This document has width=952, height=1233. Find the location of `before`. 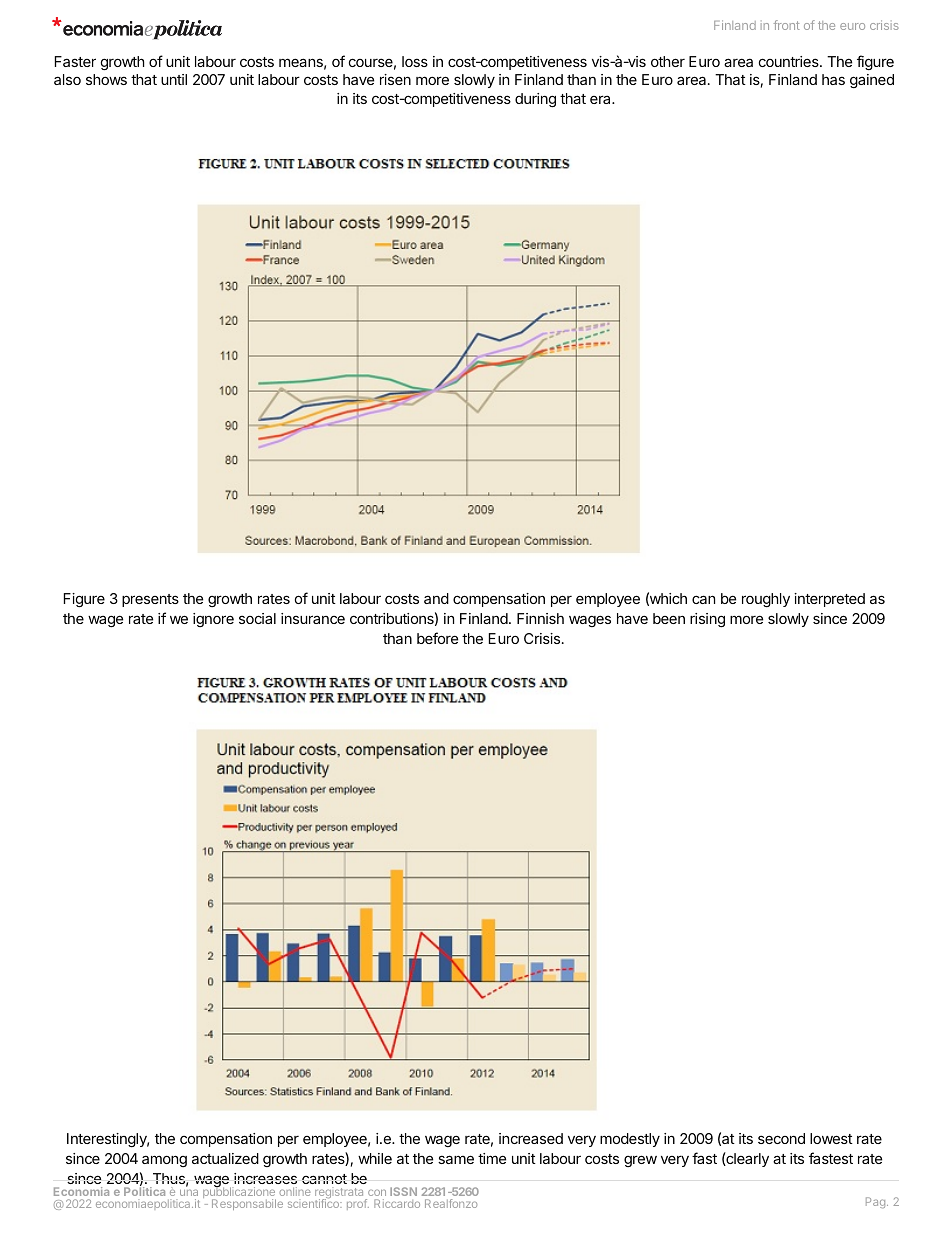

before is located at coordinates (437, 638).
